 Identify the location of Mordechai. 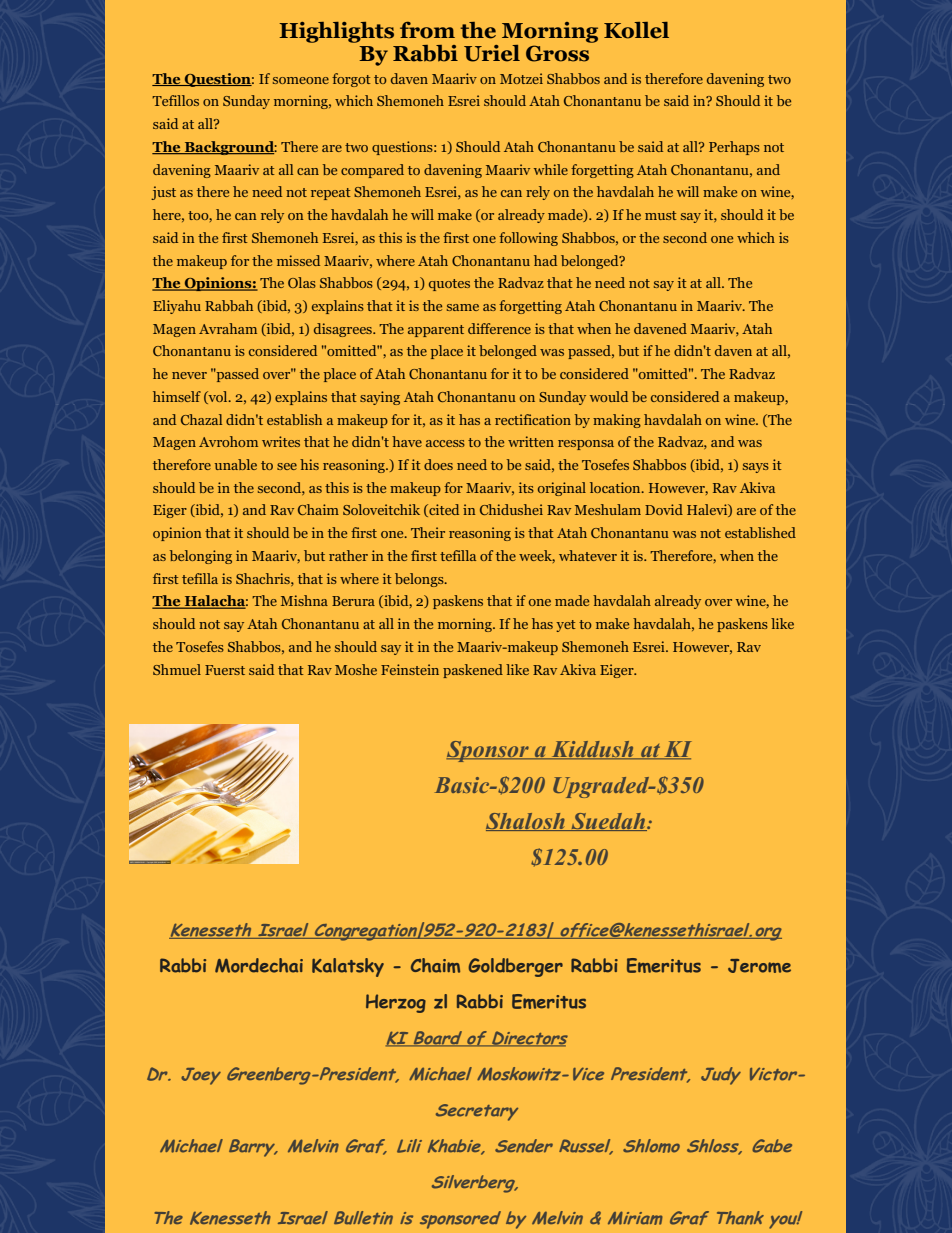
(259, 965).
